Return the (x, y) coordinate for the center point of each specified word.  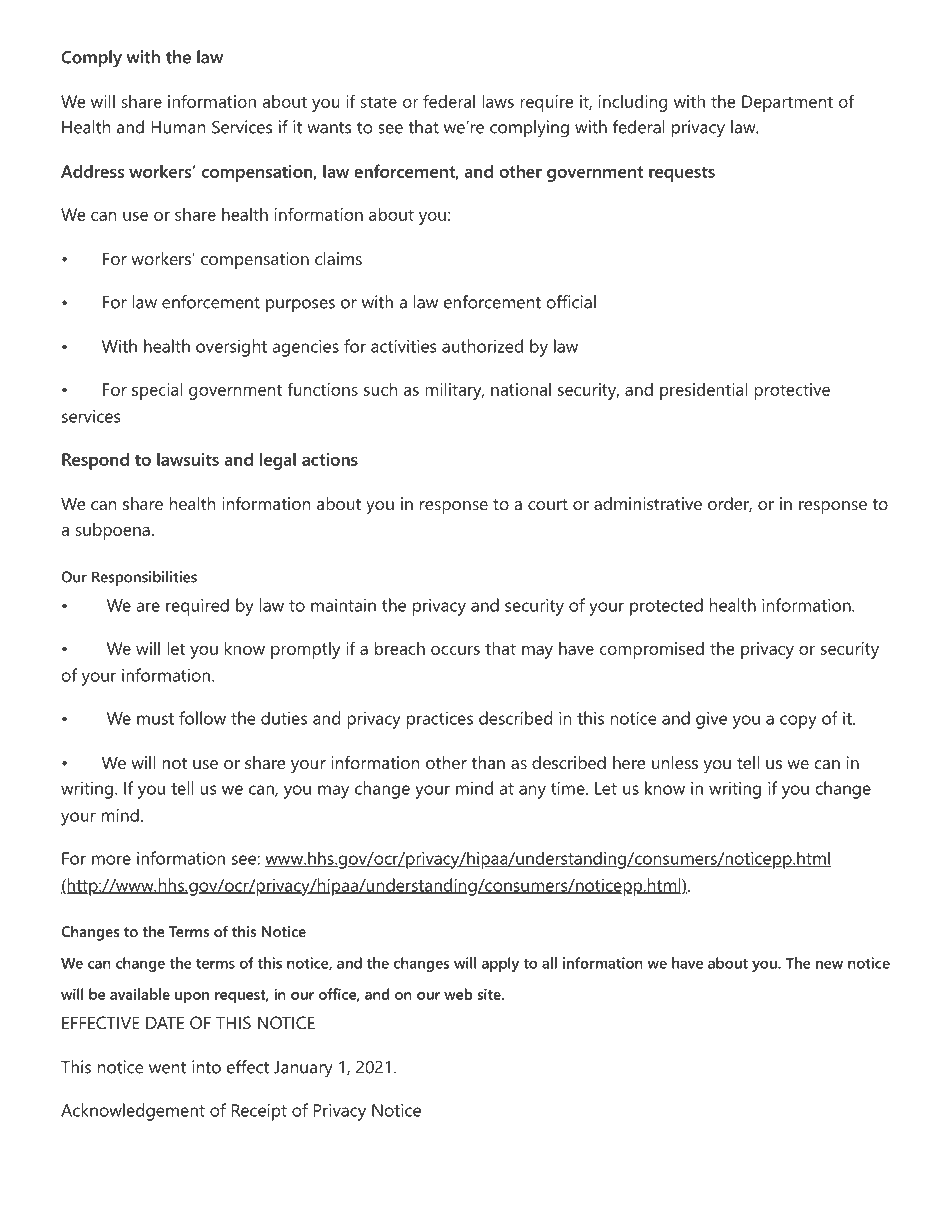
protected (666, 607)
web (458, 994)
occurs (455, 650)
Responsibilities (144, 578)
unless (675, 762)
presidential (703, 391)
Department (787, 103)
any (532, 792)
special (157, 391)
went (167, 1068)
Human (178, 127)
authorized (482, 346)
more (111, 860)
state (378, 102)
